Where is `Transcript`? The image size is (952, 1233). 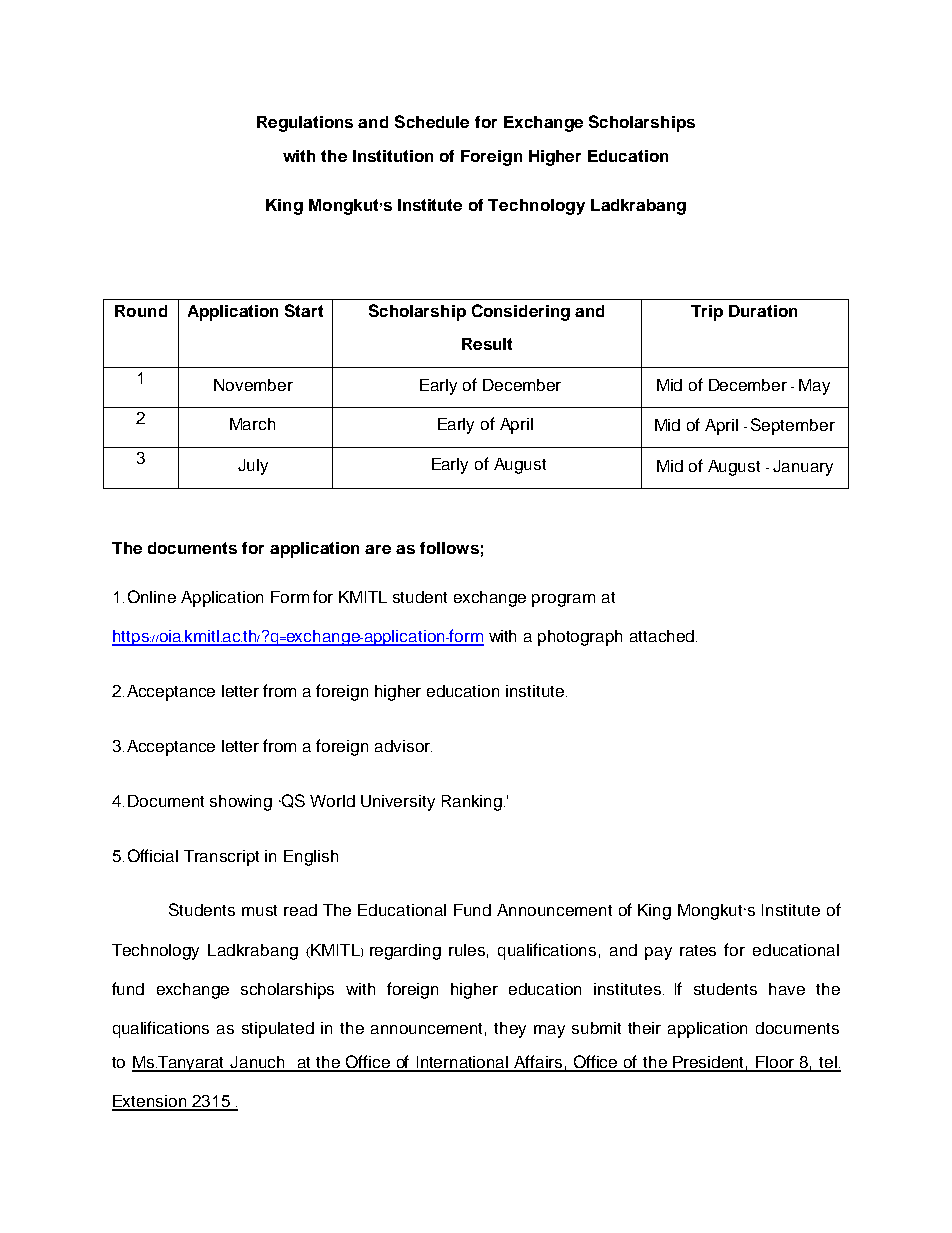 Transcript is located at coordinates (221, 858).
